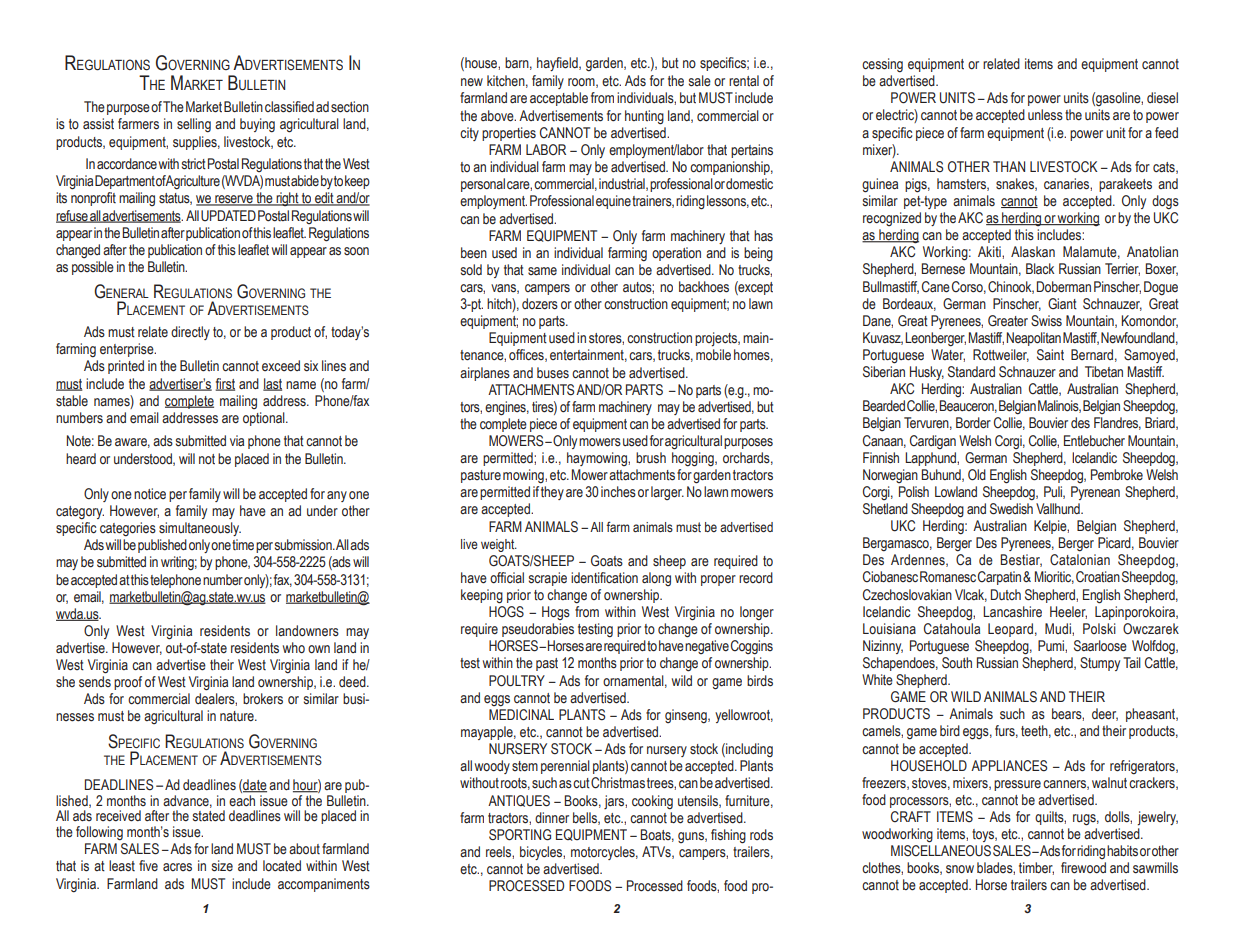 The height and width of the page is (952, 1233). Describe the element at coordinates (1045, 115) in the page. I see `unless` at that location.
